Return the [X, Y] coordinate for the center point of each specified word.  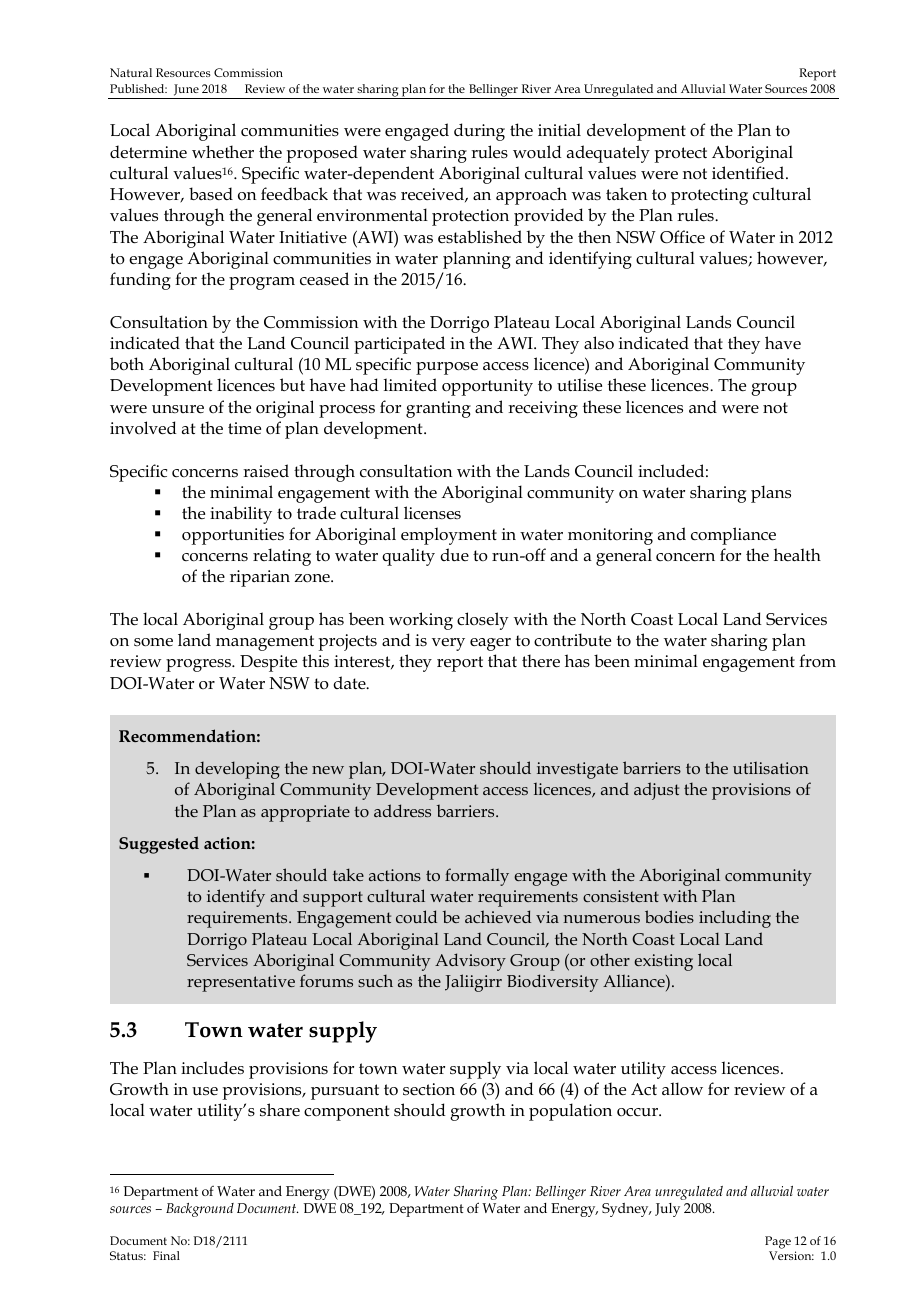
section [429, 1089]
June [186, 90]
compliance [733, 536]
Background [200, 1210]
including [735, 919]
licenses [432, 513]
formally [477, 877]
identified [749, 172]
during [479, 132]
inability [241, 515]
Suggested [159, 845]
